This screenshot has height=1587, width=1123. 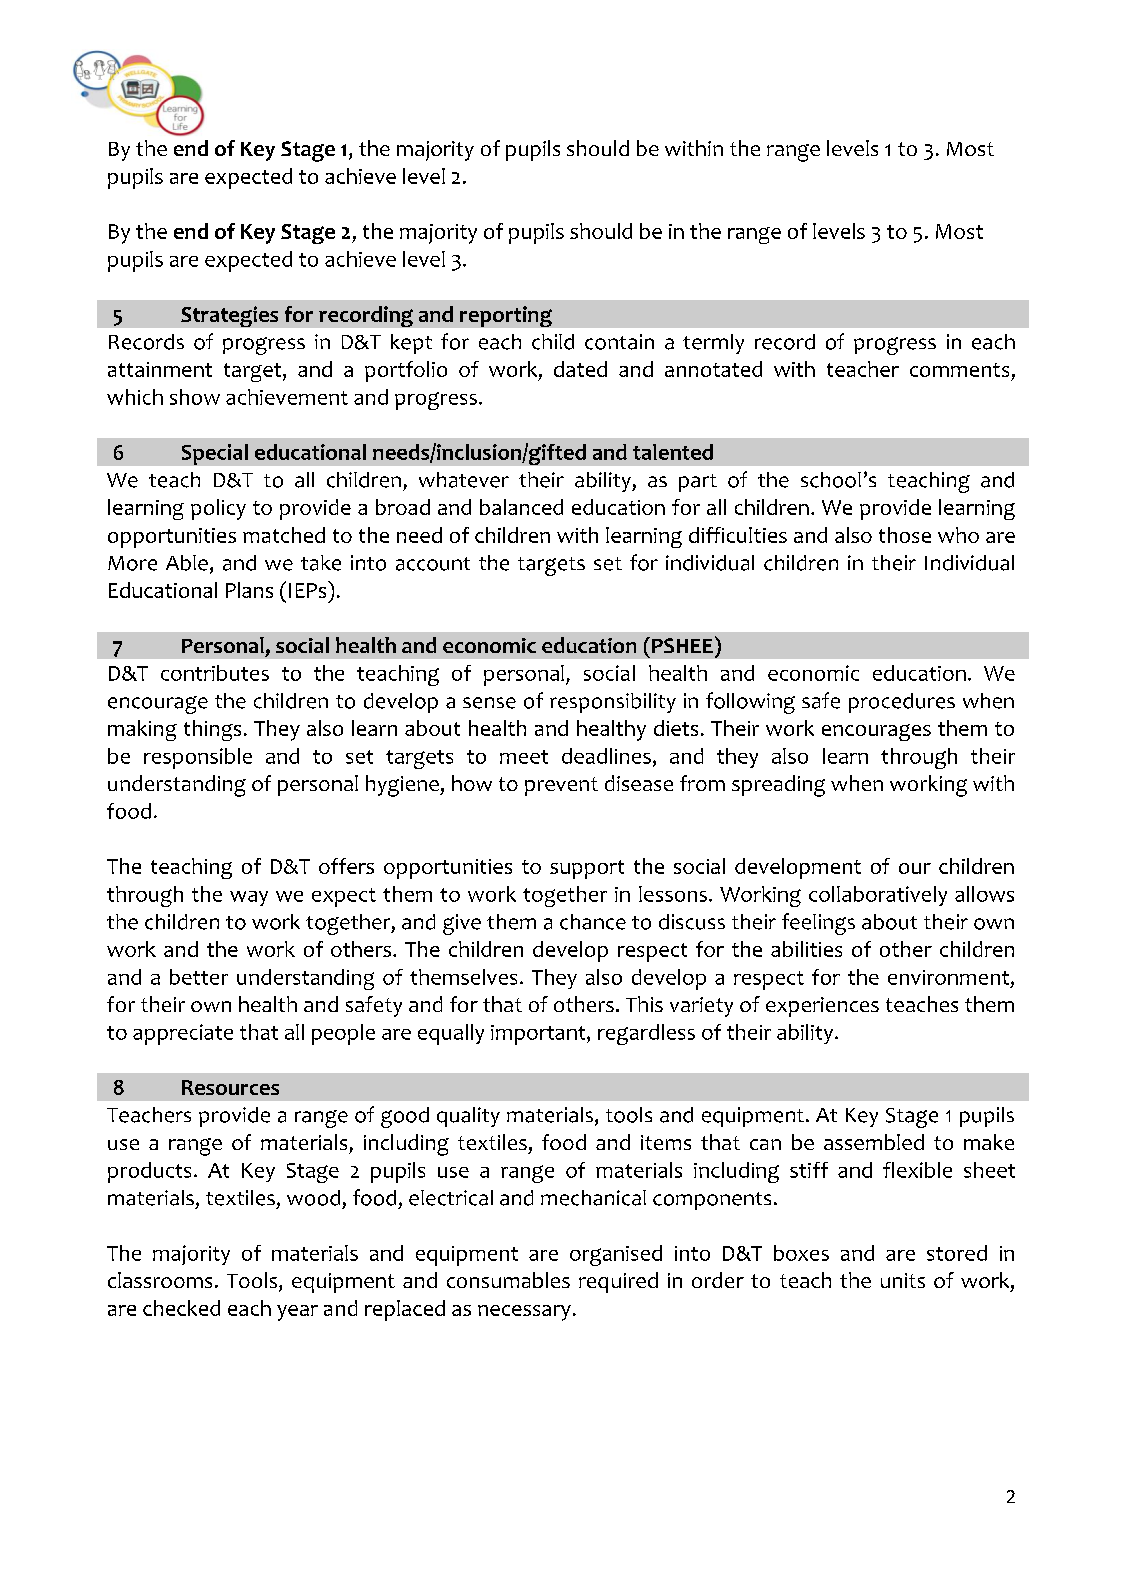 What do you see at coordinates (181, 1308) in the screenshot?
I see `checked` at bounding box center [181, 1308].
